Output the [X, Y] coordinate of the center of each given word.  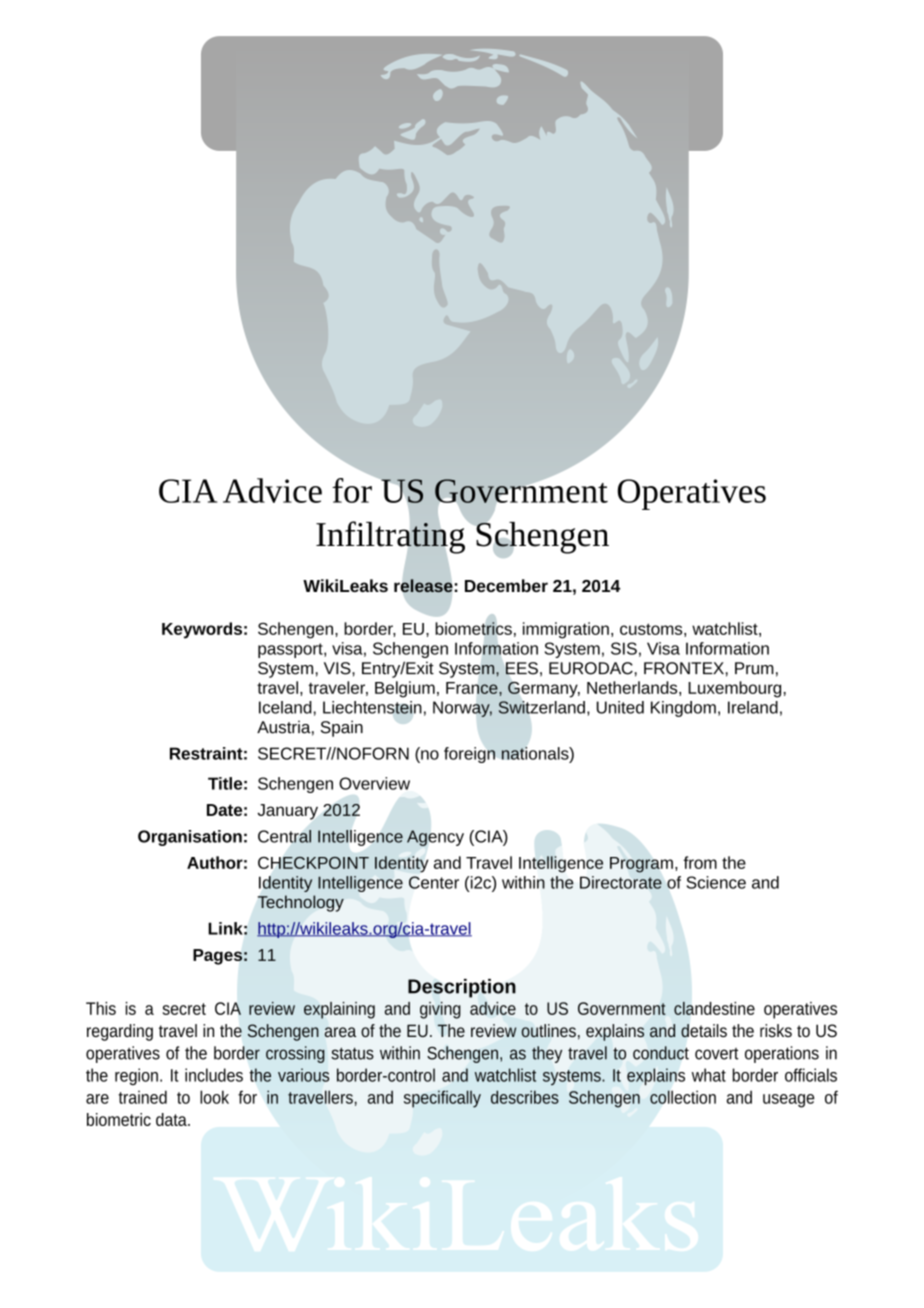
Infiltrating [391, 537]
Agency [435, 838]
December [506, 585]
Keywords [202, 630]
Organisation [190, 838]
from [700, 862]
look [214, 1097]
